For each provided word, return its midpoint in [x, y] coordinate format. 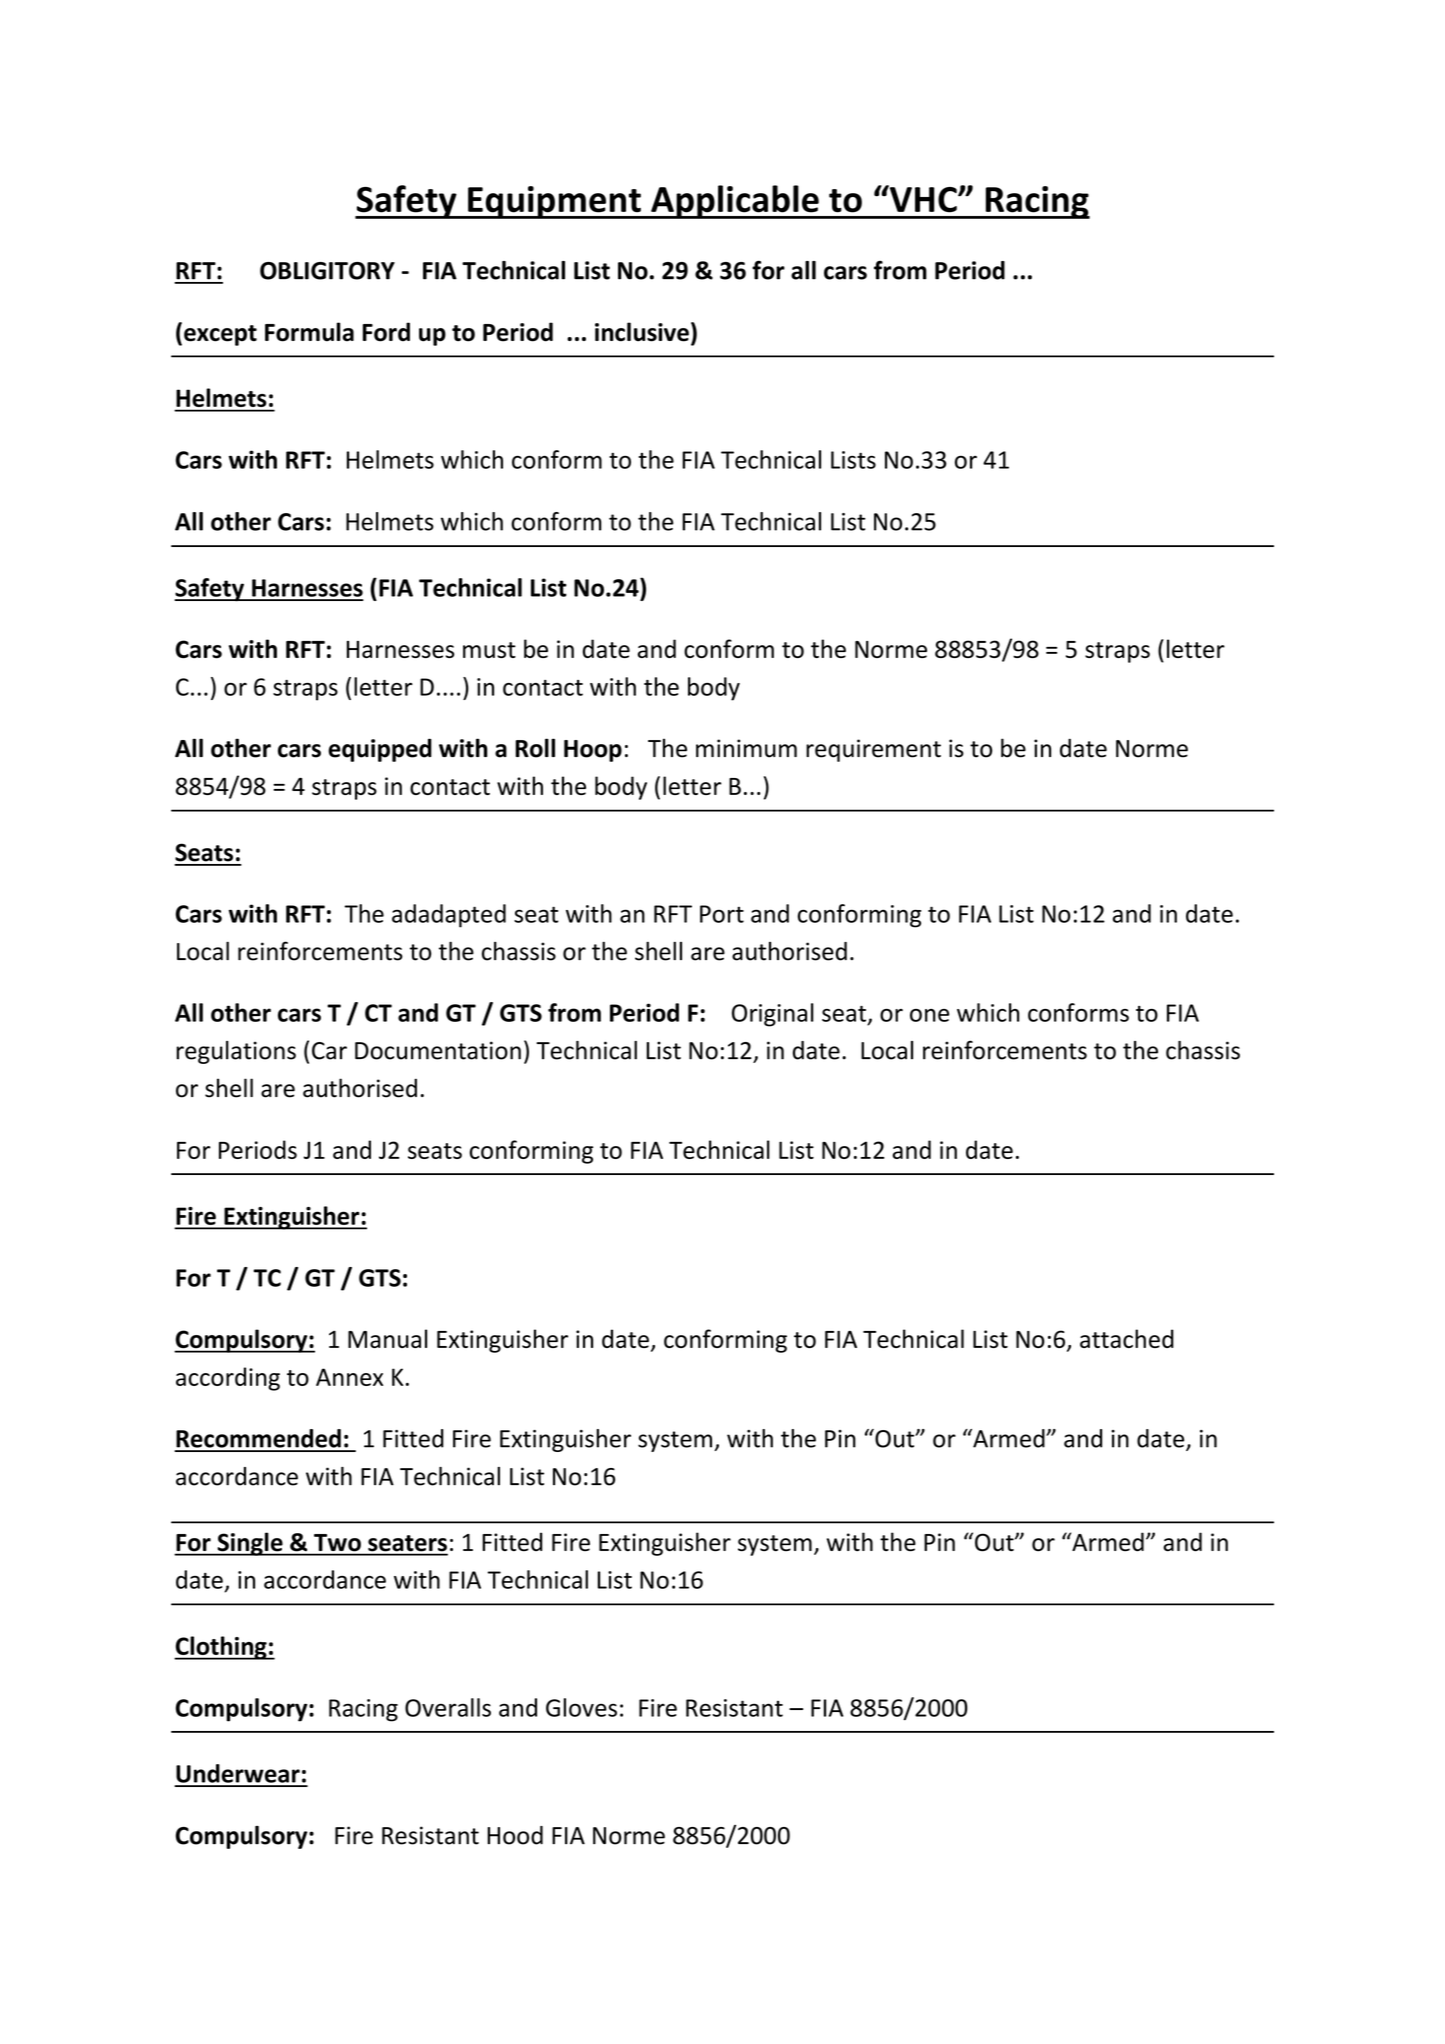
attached [1127, 1338]
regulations [236, 1052]
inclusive [642, 332]
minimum [746, 748]
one [929, 1015]
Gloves [581, 1707]
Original [773, 1015]
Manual [387, 1338]
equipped [380, 750]
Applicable [735, 202]
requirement [873, 750]
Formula [309, 332]
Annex [349, 1377]
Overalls [448, 1707]
